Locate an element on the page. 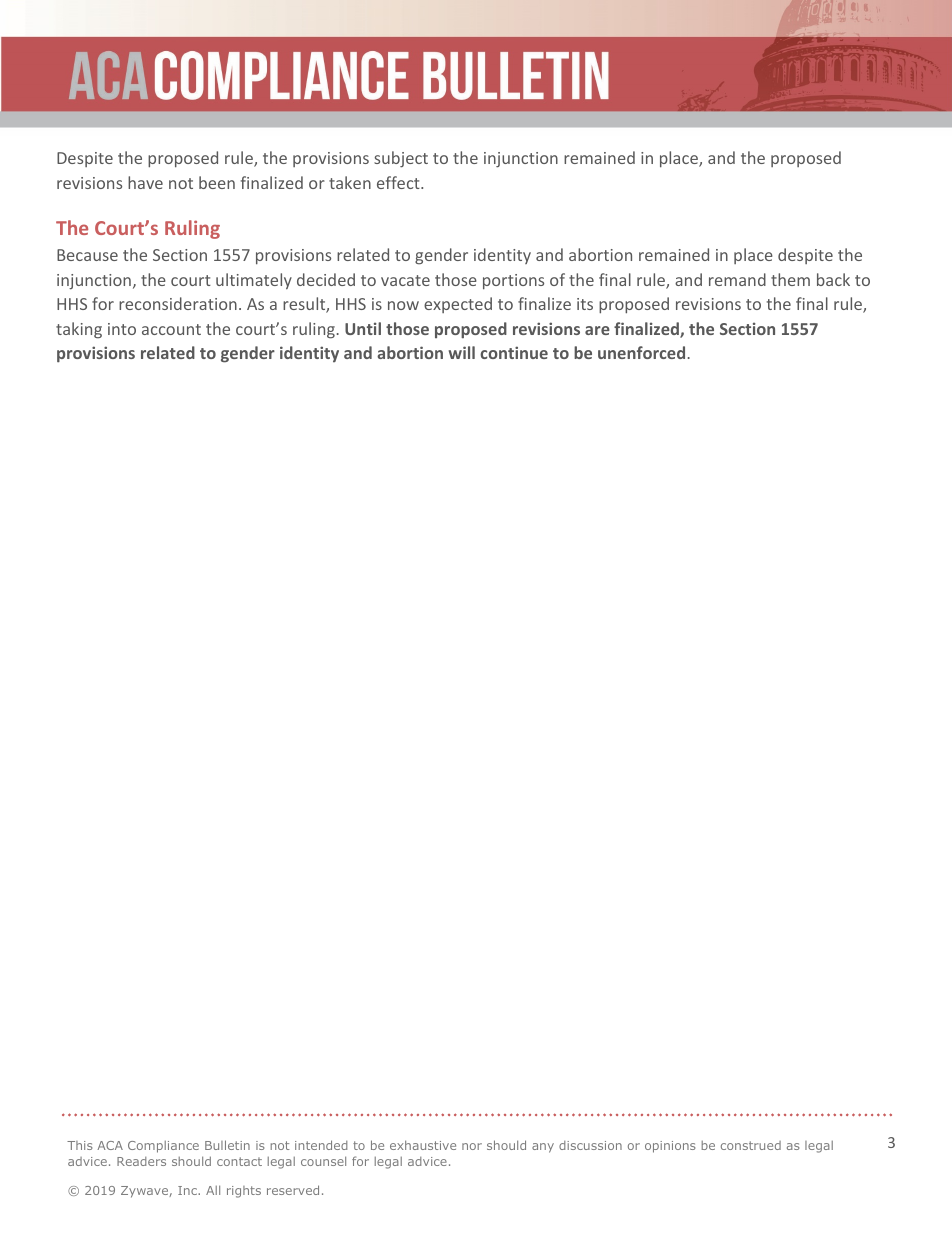  will is located at coordinates (462, 352).
